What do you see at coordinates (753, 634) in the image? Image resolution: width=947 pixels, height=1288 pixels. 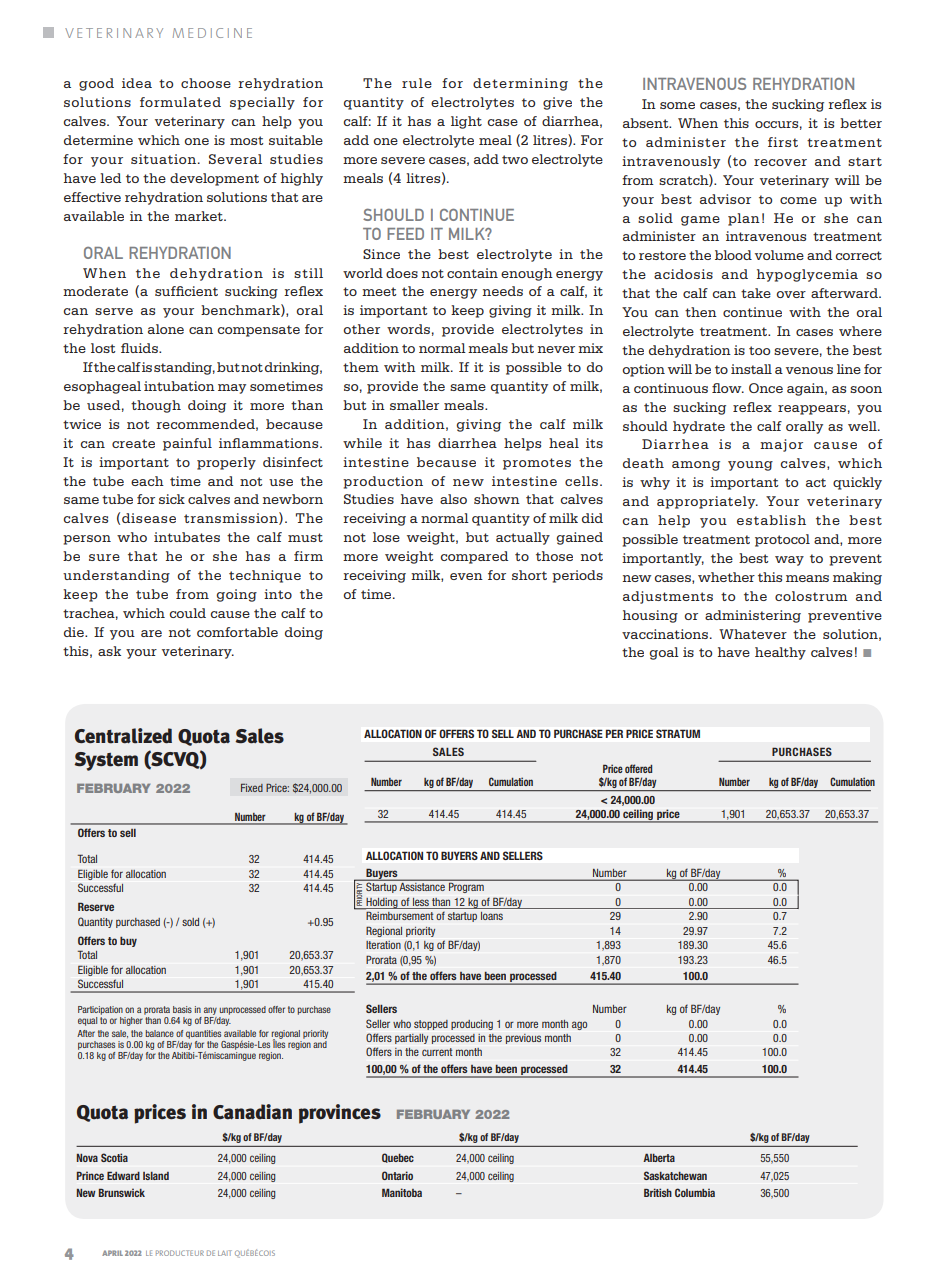 I see `Whatever` at bounding box center [753, 634].
